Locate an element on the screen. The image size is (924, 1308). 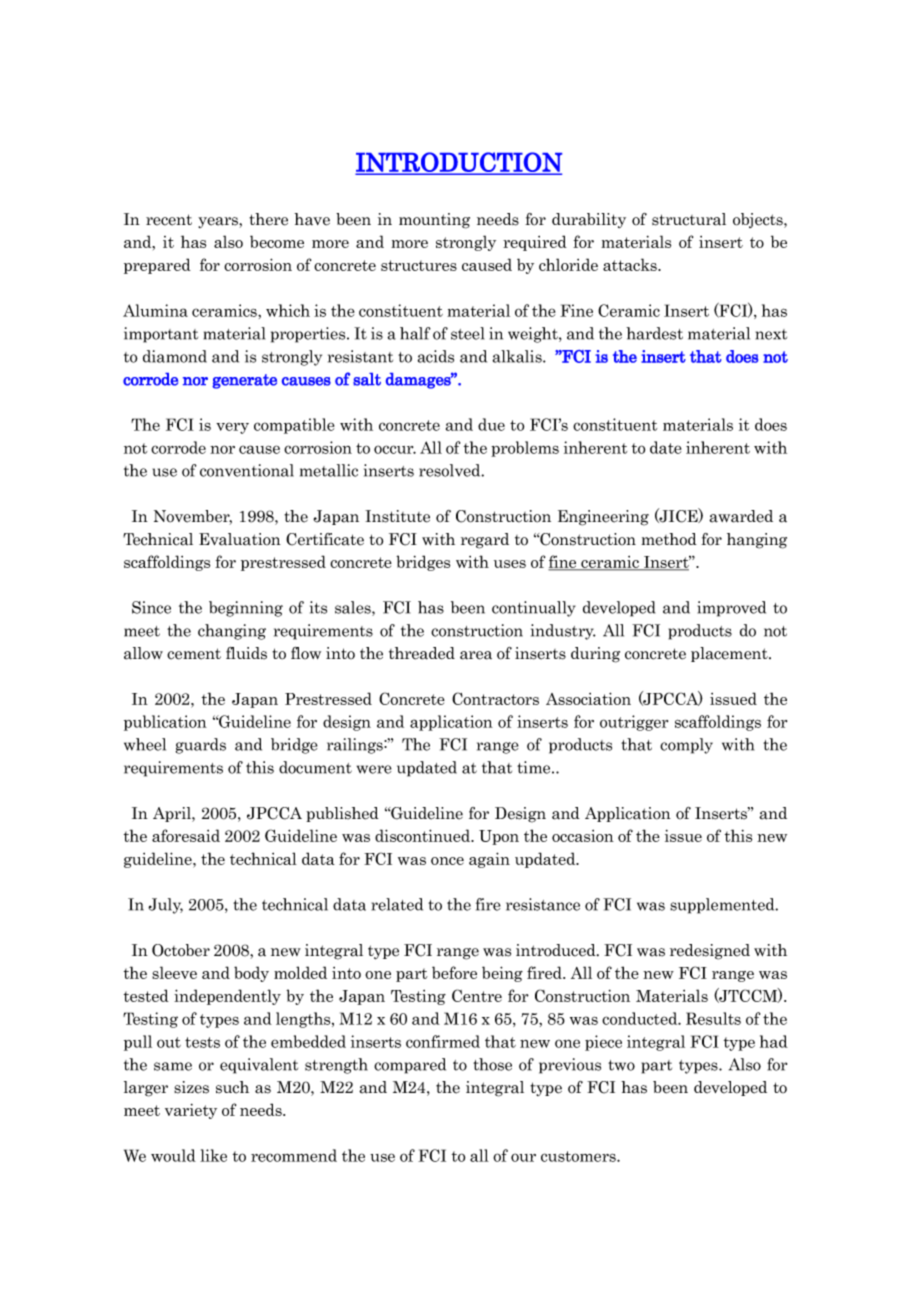
fluids is located at coordinates (246, 653).
